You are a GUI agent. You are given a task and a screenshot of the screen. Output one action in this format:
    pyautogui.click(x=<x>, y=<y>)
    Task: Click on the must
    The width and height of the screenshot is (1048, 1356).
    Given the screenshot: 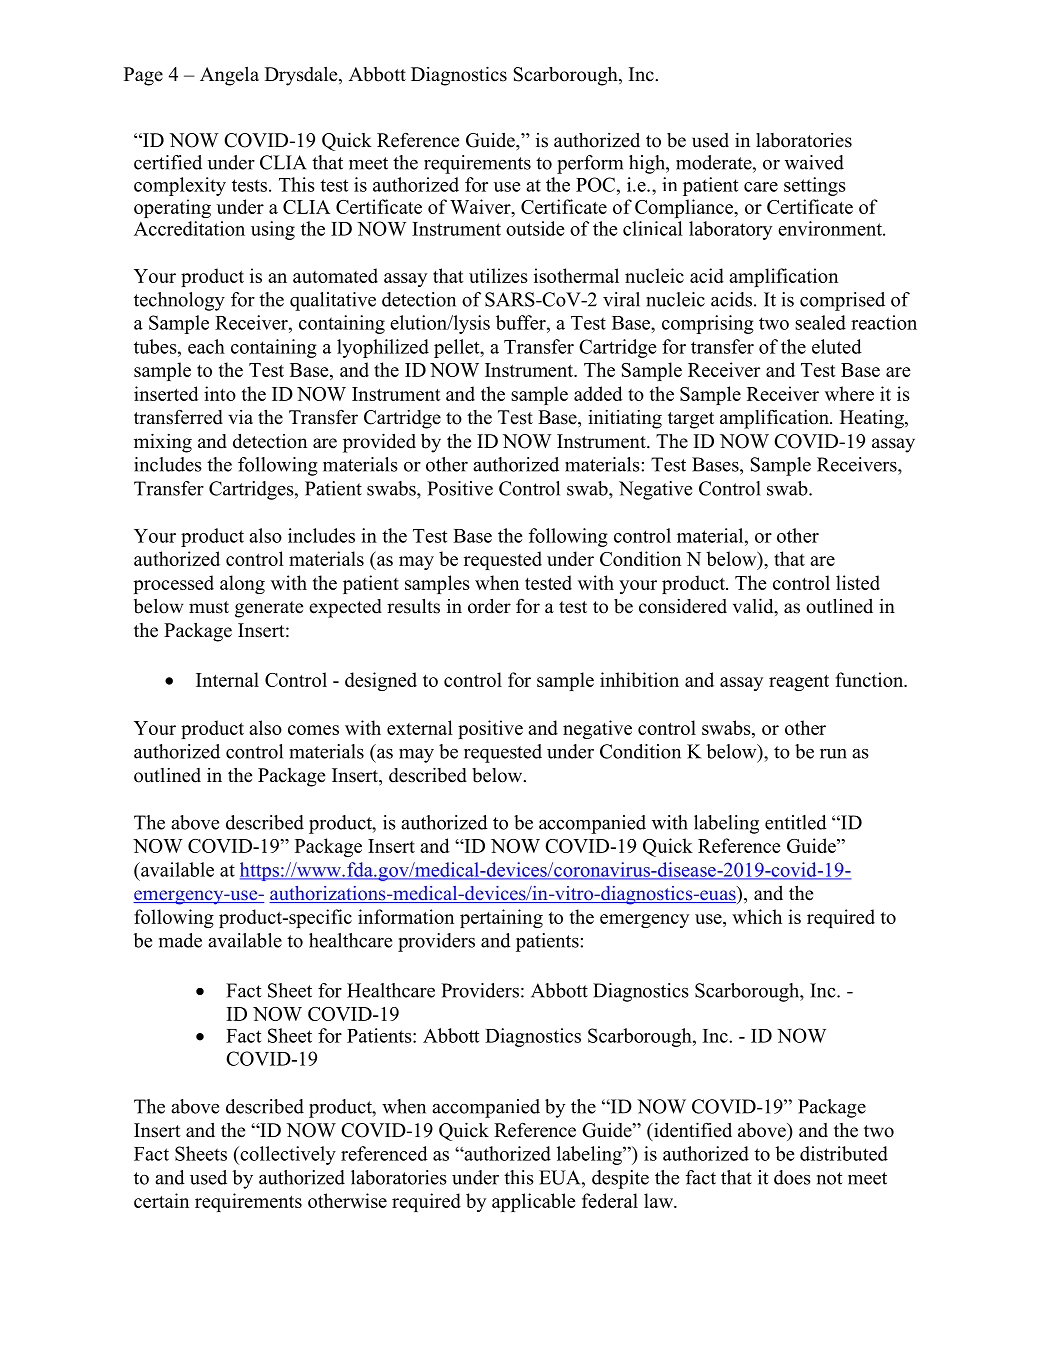 What is the action you would take?
    pyautogui.click(x=209, y=607)
